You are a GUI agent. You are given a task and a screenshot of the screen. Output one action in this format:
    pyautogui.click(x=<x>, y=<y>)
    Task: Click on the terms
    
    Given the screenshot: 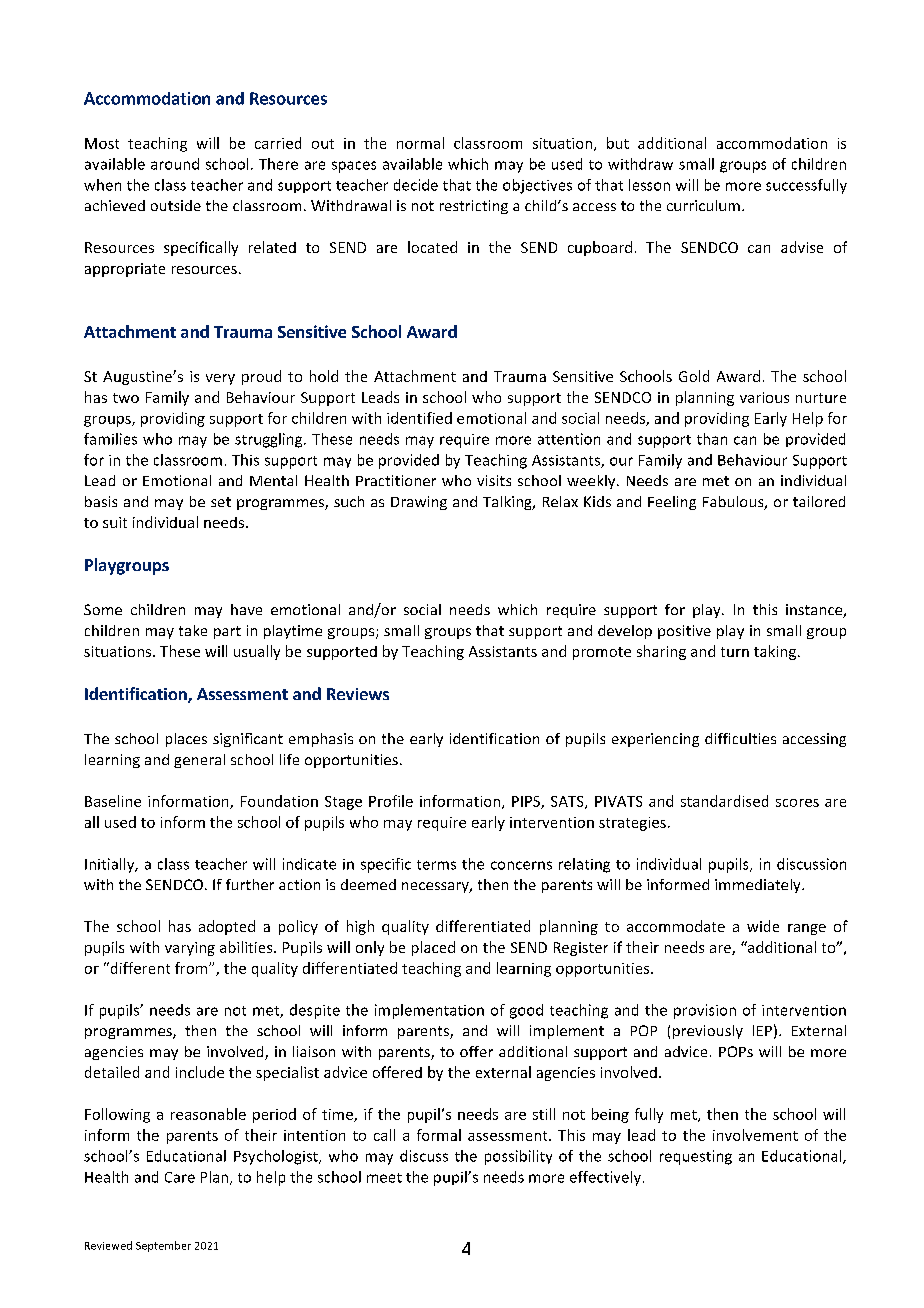 What is the action you would take?
    pyautogui.click(x=436, y=865)
